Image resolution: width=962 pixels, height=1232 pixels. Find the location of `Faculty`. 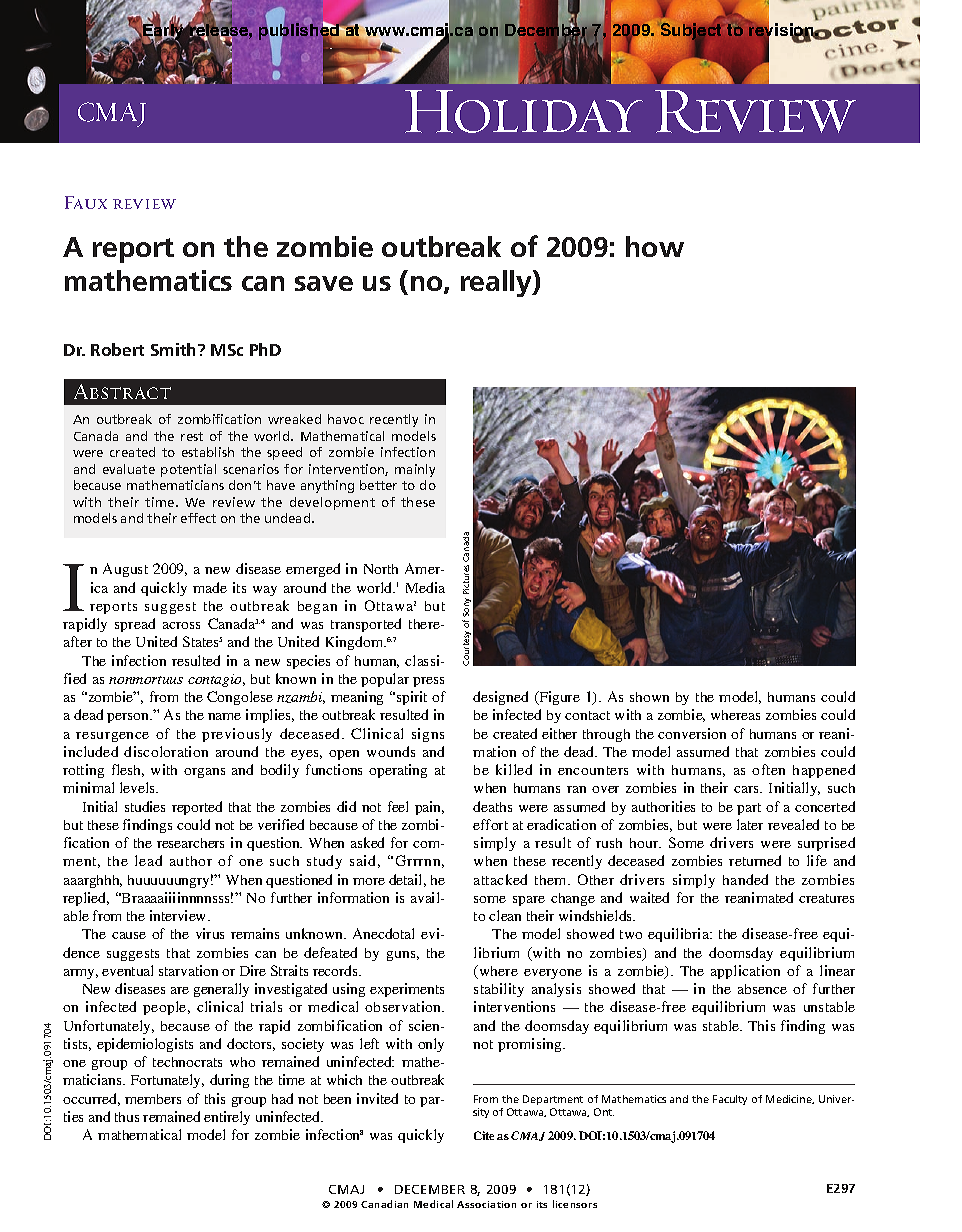

Faculty is located at coordinates (730, 1100).
